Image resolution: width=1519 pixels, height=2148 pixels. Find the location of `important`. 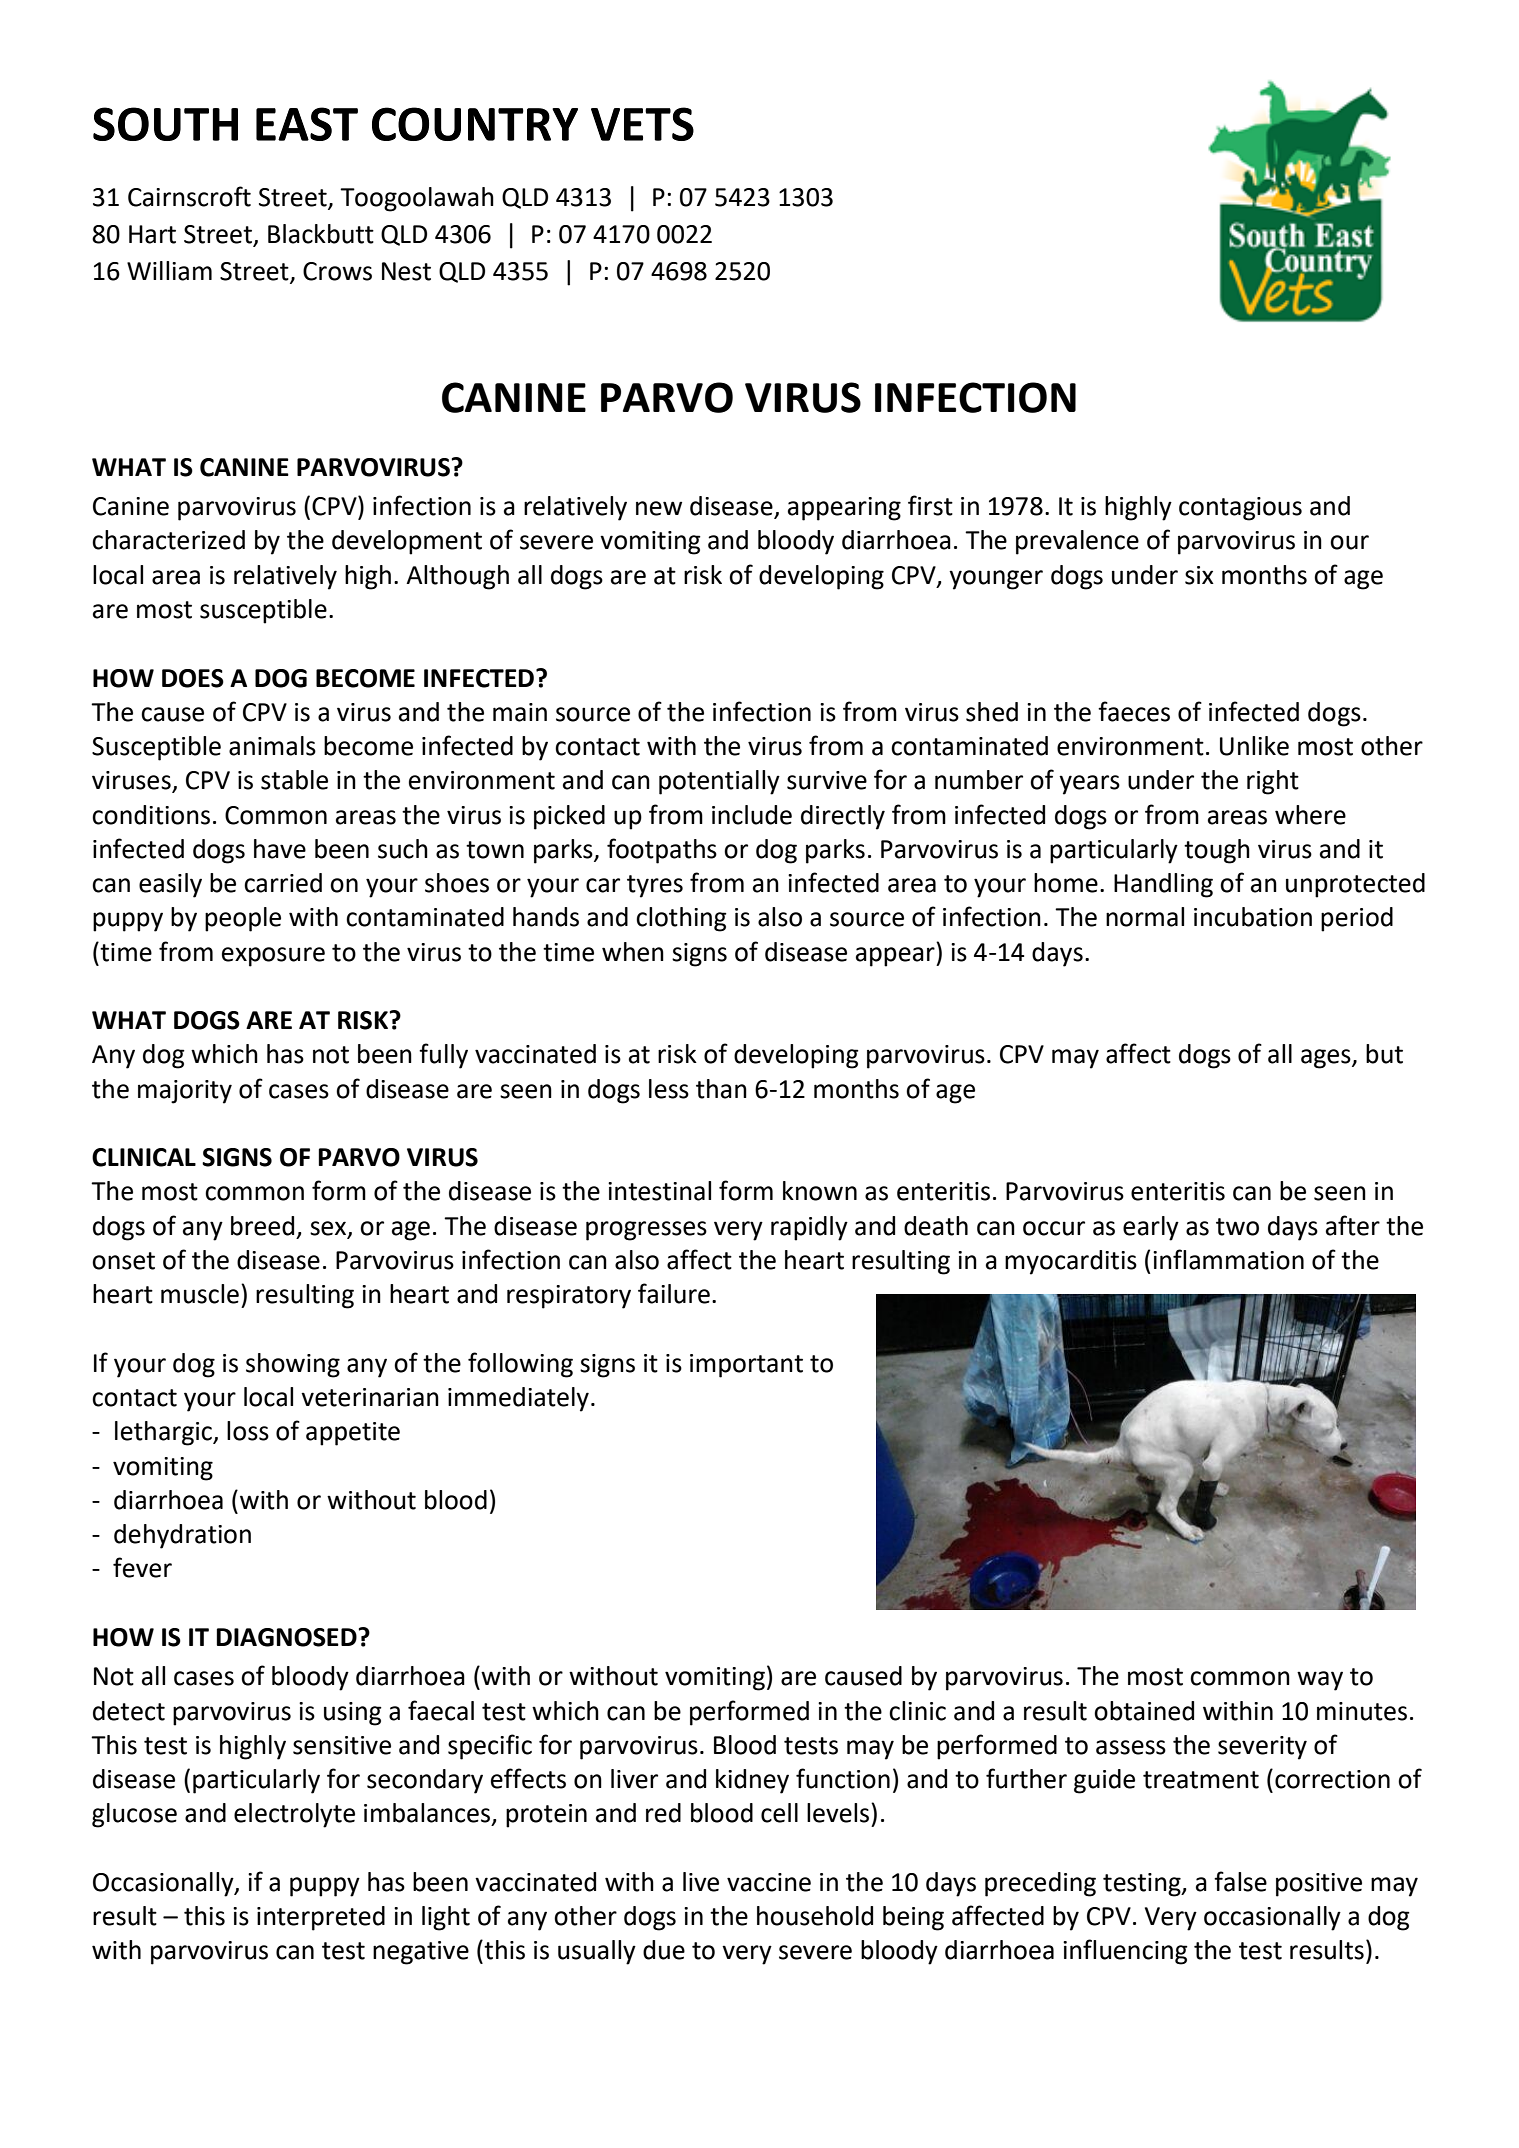

important is located at coordinates (746, 1366).
